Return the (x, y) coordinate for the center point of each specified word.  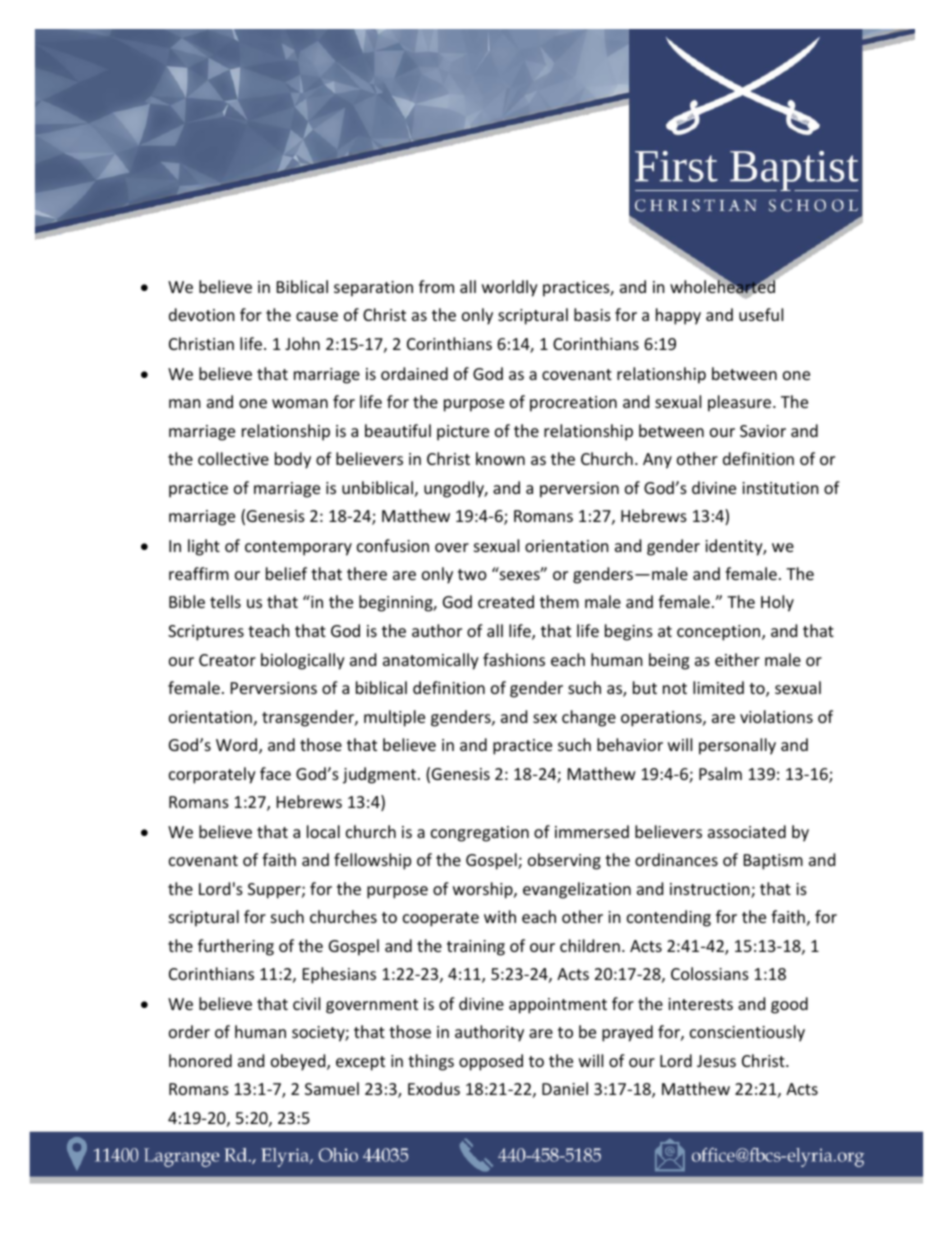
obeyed (299, 1062)
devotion (202, 314)
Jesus (716, 1061)
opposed (491, 1062)
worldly (510, 288)
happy (678, 316)
